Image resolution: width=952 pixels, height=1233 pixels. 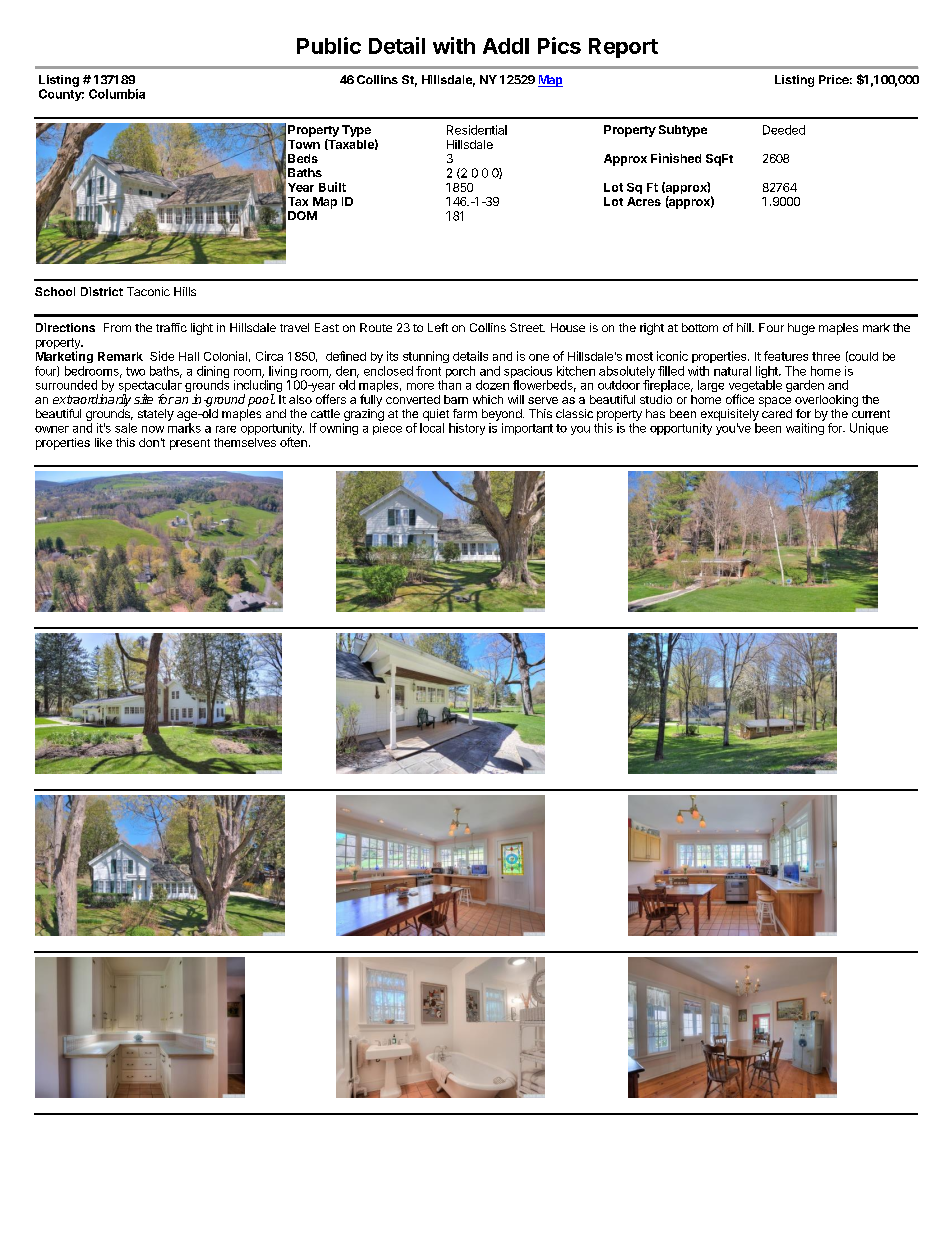 What do you see at coordinates (801, 329) in the page?
I see `huge` at bounding box center [801, 329].
